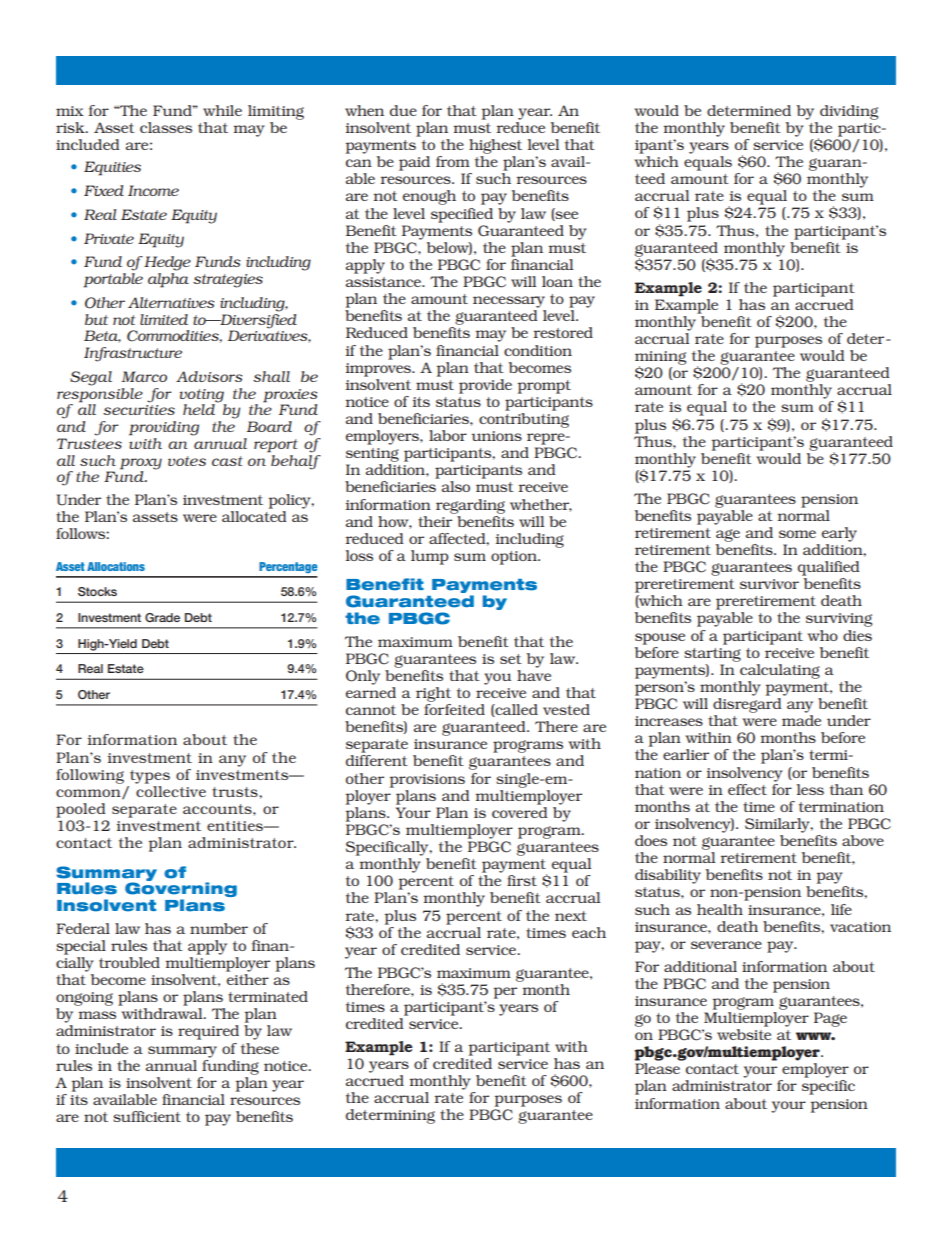  What do you see at coordinates (797, 534) in the page?
I see `some` at bounding box center [797, 534].
